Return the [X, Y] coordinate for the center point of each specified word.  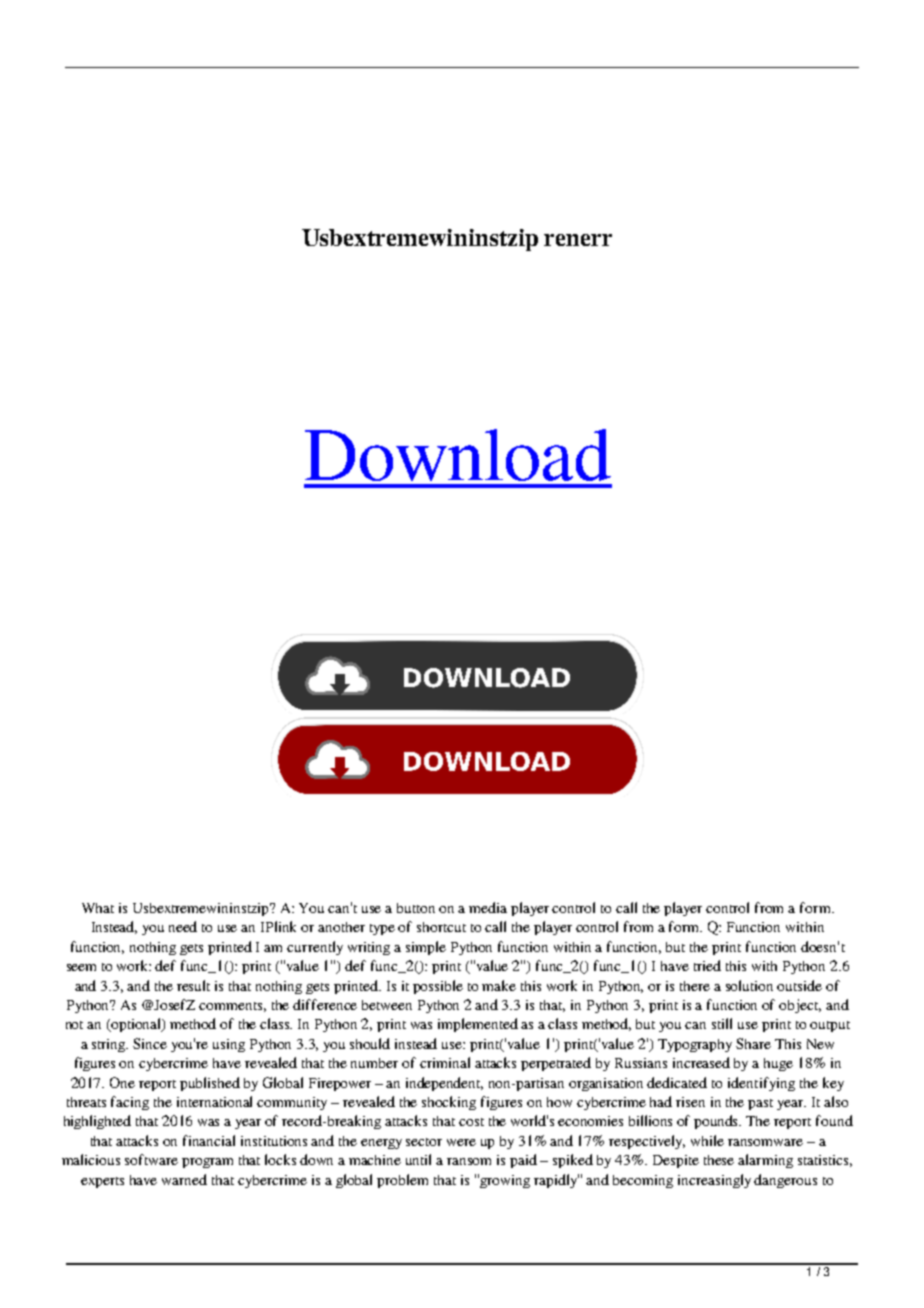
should [370, 1043]
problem [402, 1181]
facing [130, 1103]
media [488, 907]
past [760, 1104]
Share [753, 1043]
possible [438, 987]
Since [150, 1043]
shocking [449, 1103]
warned [184, 1179]
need [183, 926]
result [193, 985]
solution [749, 985]
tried [707, 965]
